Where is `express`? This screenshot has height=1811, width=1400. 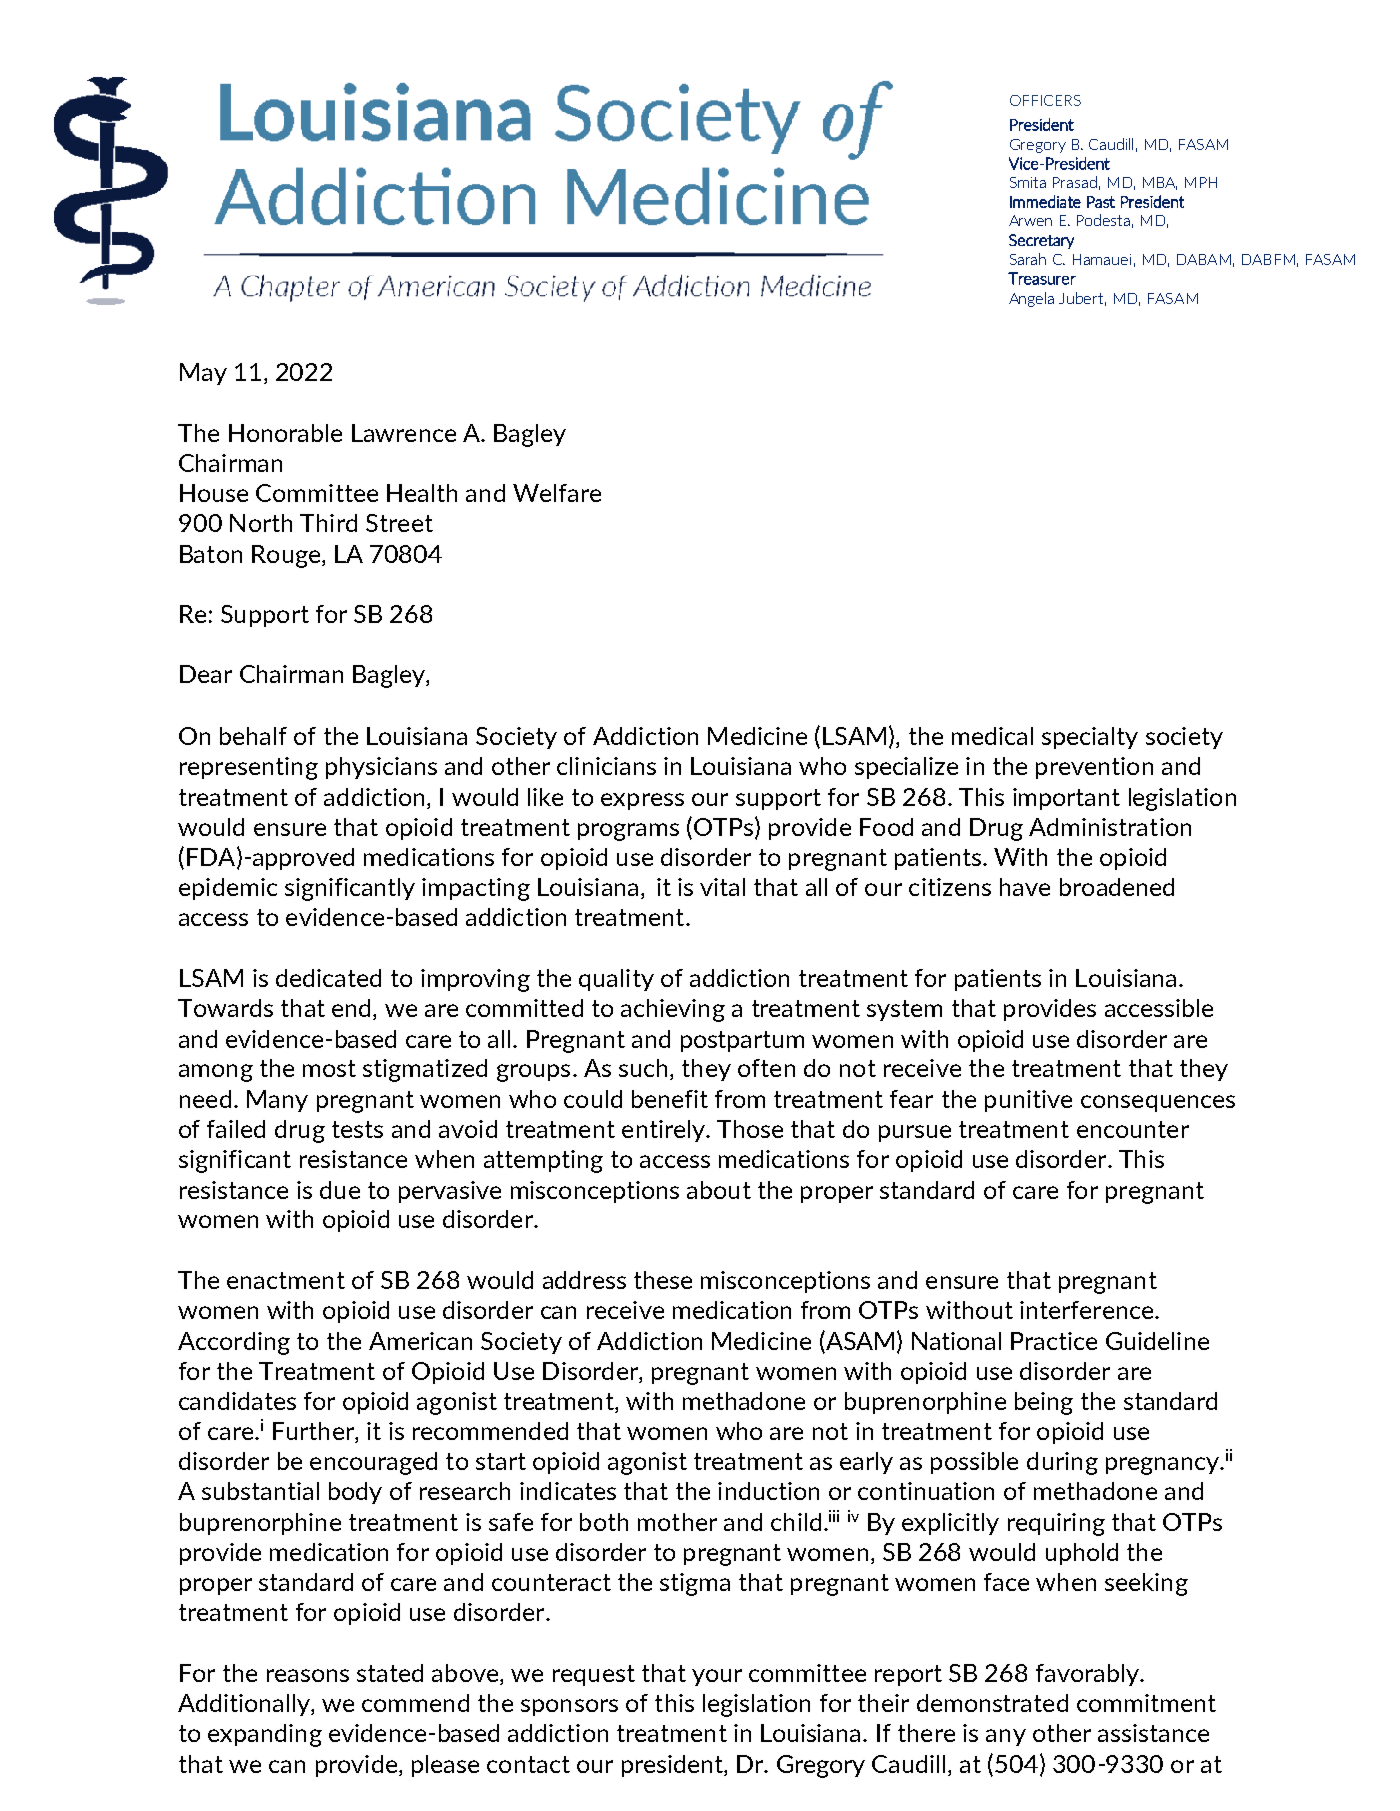 express is located at coordinates (642, 801).
